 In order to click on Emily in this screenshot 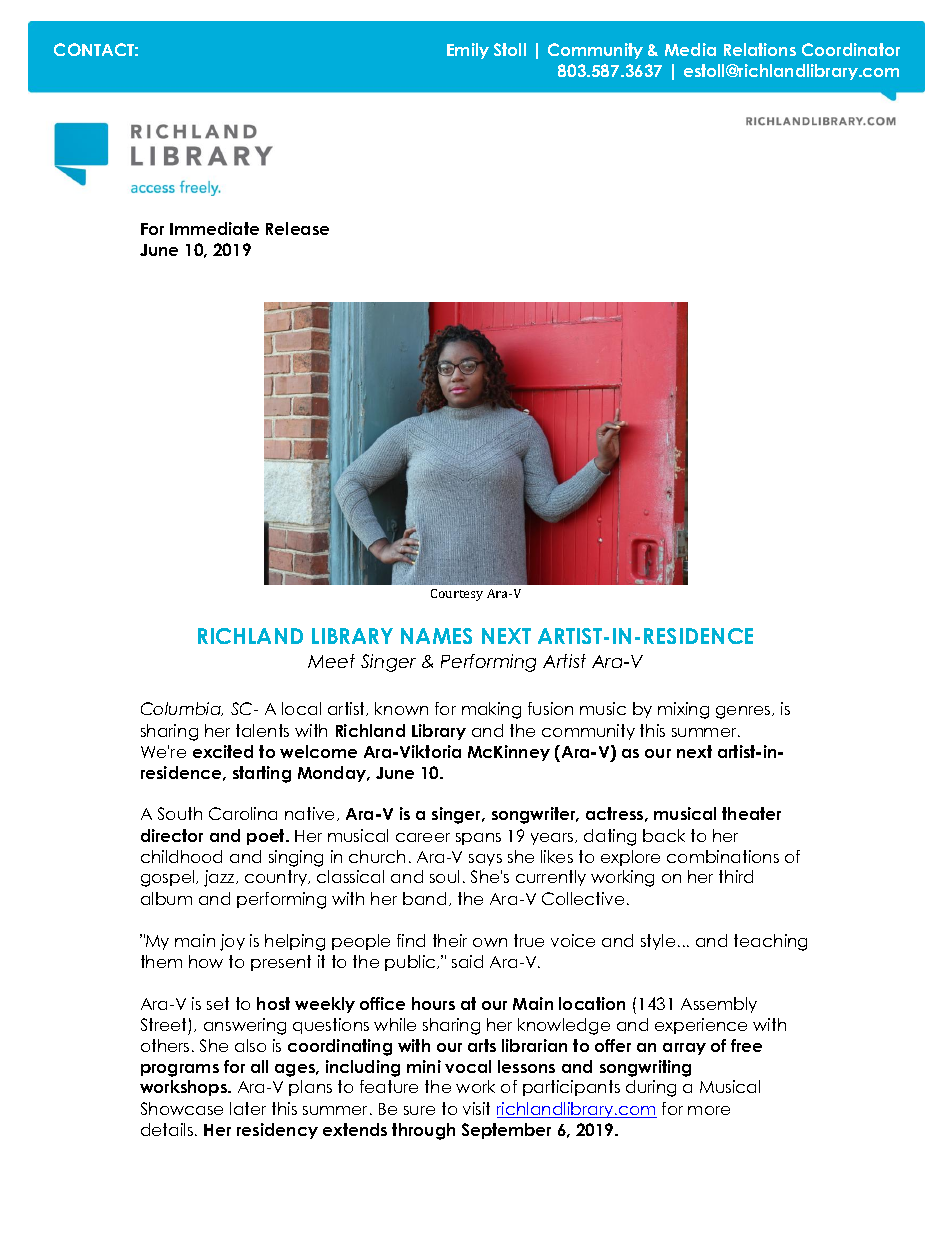, I will do `click(468, 51)`.
